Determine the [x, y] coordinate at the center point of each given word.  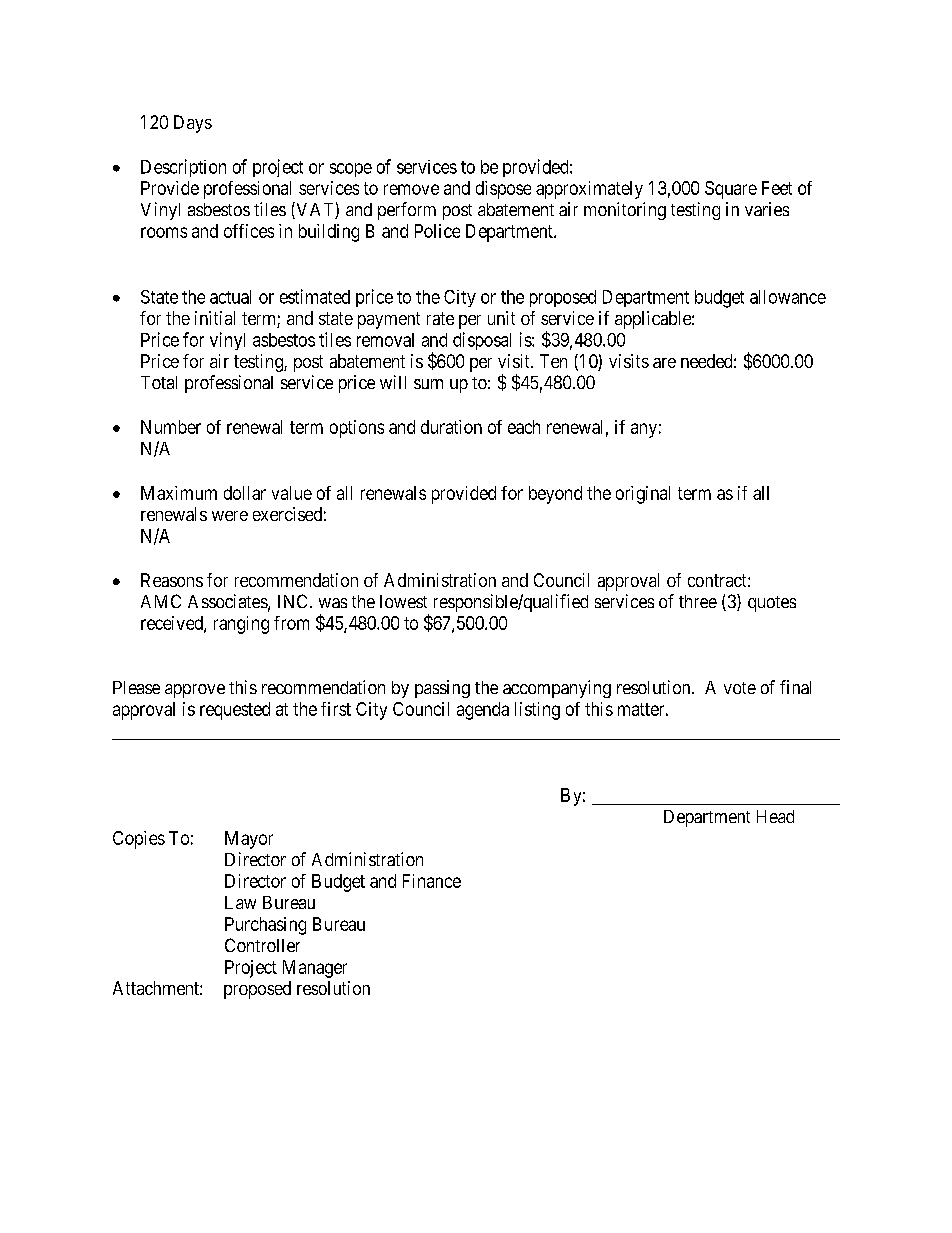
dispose [503, 190]
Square [731, 190]
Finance [432, 881]
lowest [403, 601]
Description [183, 168]
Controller [262, 945]
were [230, 516]
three [698, 601]
